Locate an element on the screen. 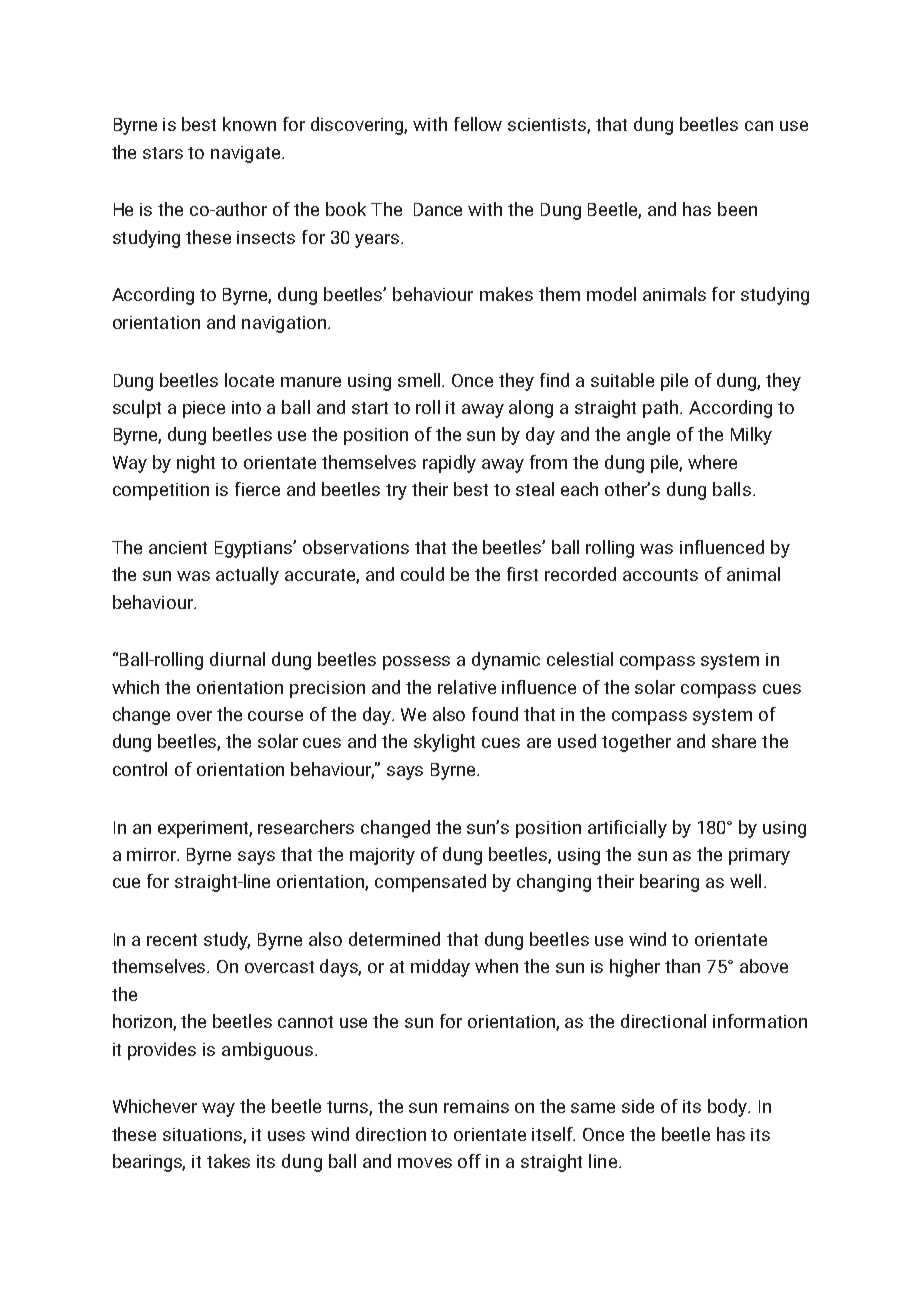 The image size is (924, 1308). accounts is located at coordinates (660, 575).
